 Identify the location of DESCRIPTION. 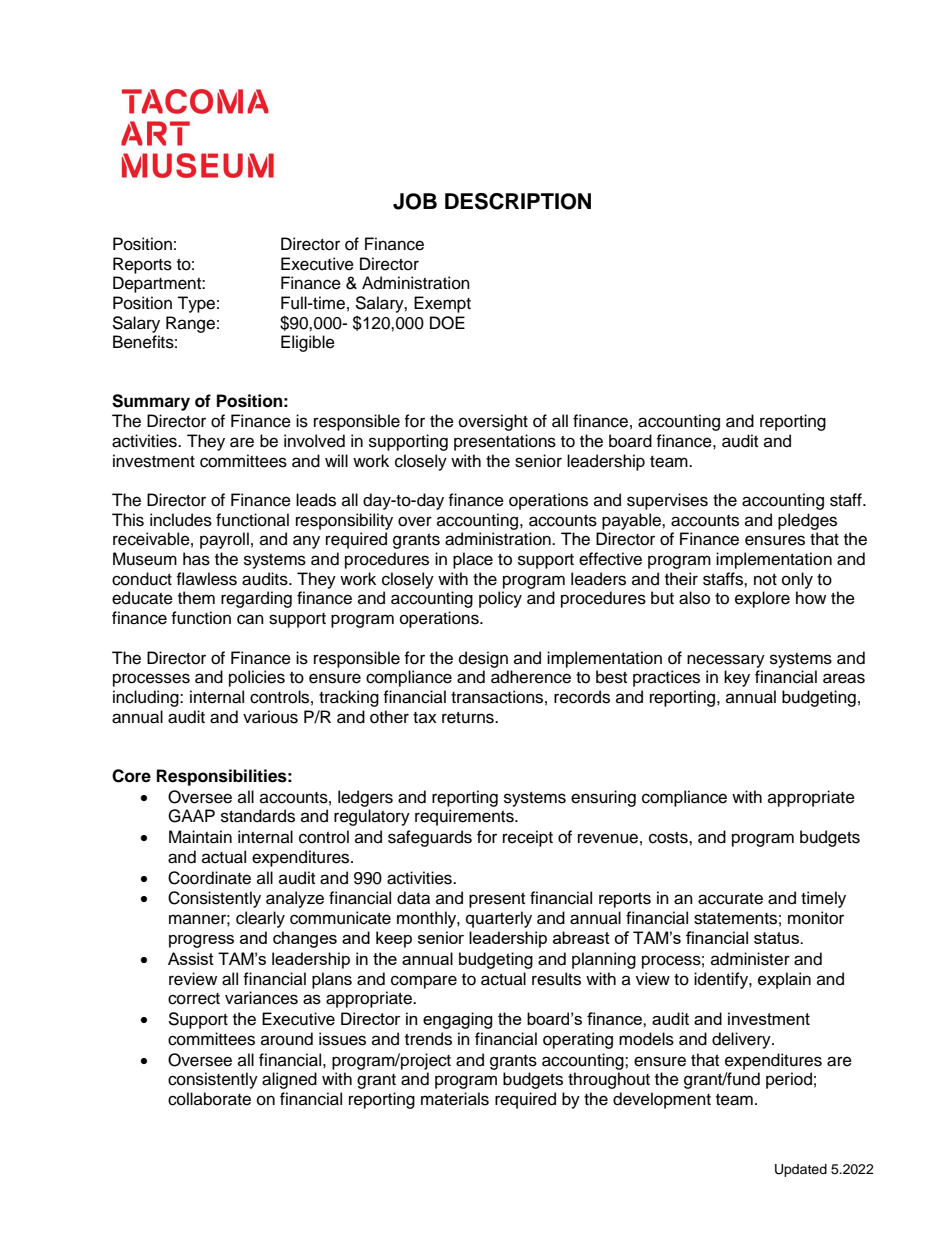
(518, 201).
